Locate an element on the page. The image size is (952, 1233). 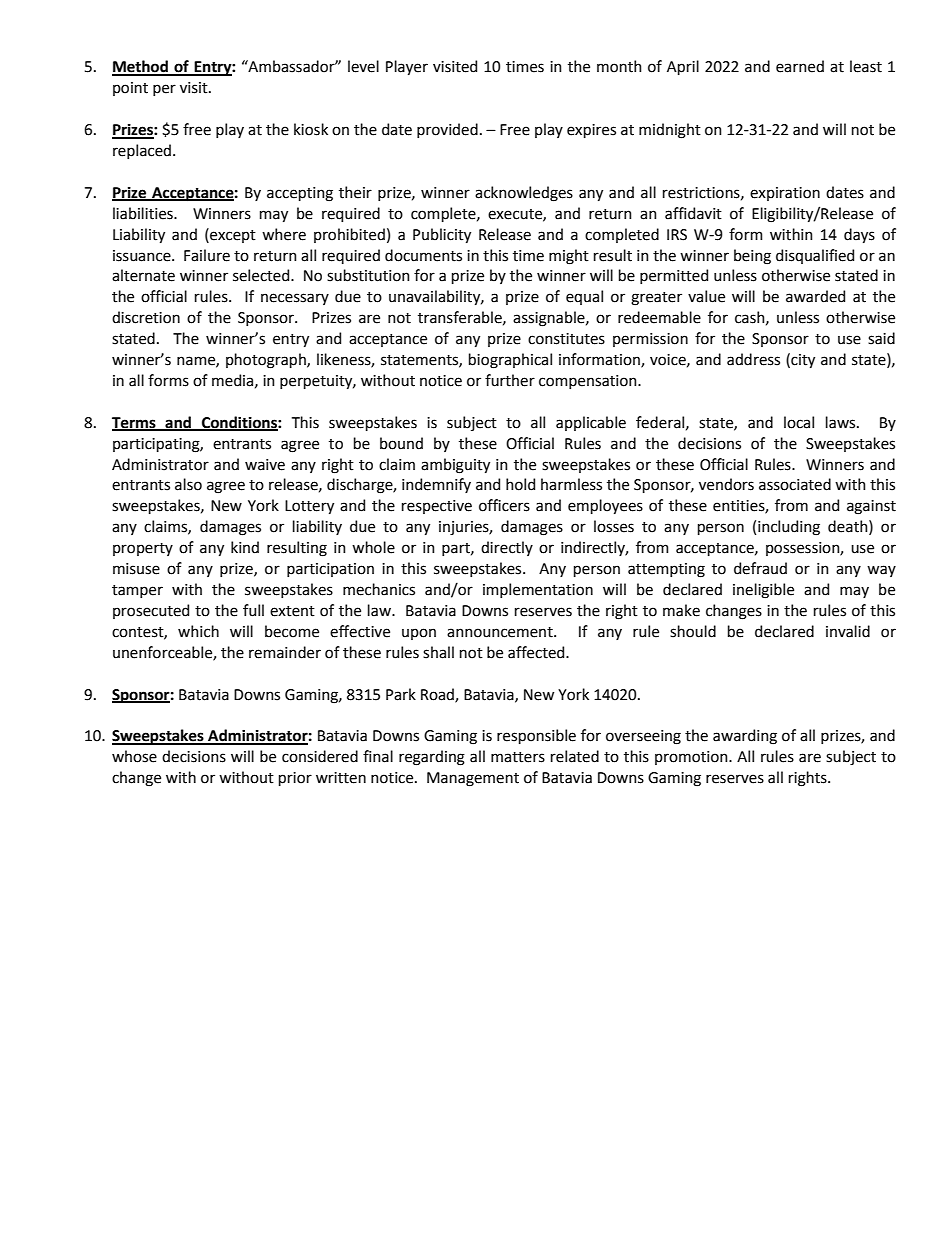
awarding is located at coordinates (745, 737).
